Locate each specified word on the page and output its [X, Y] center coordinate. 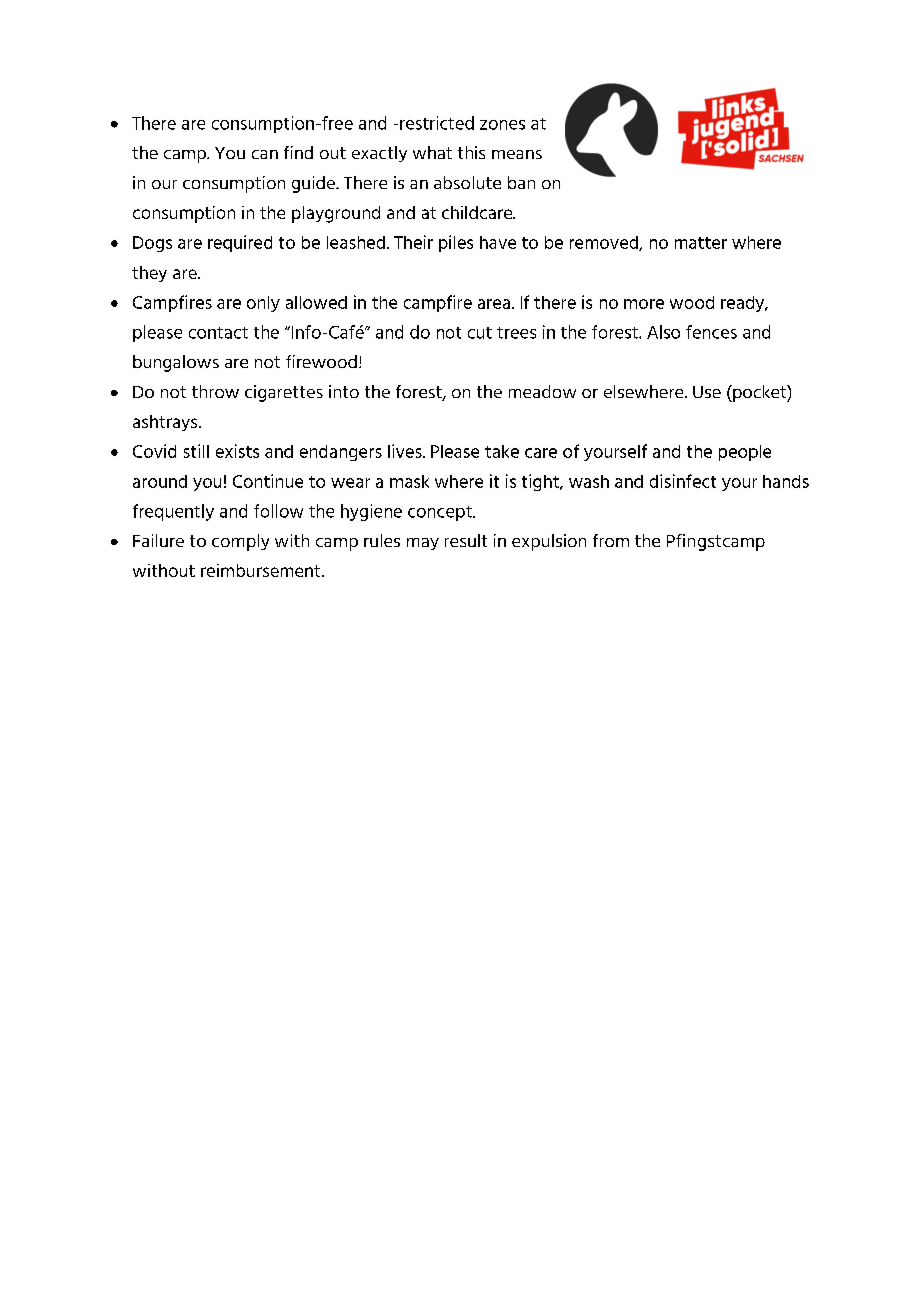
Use [707, 392]
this [471, 152]
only [263, 304]
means [517, 154]
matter [701, 243]
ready [744, 304]
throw [215, 391]
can [265, 154]
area [494, 304]
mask [409, 481]
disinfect [683, 481]
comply [240, 542]
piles [456, 243]
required [240, 243]
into [344, 391]
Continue [268, 481]
